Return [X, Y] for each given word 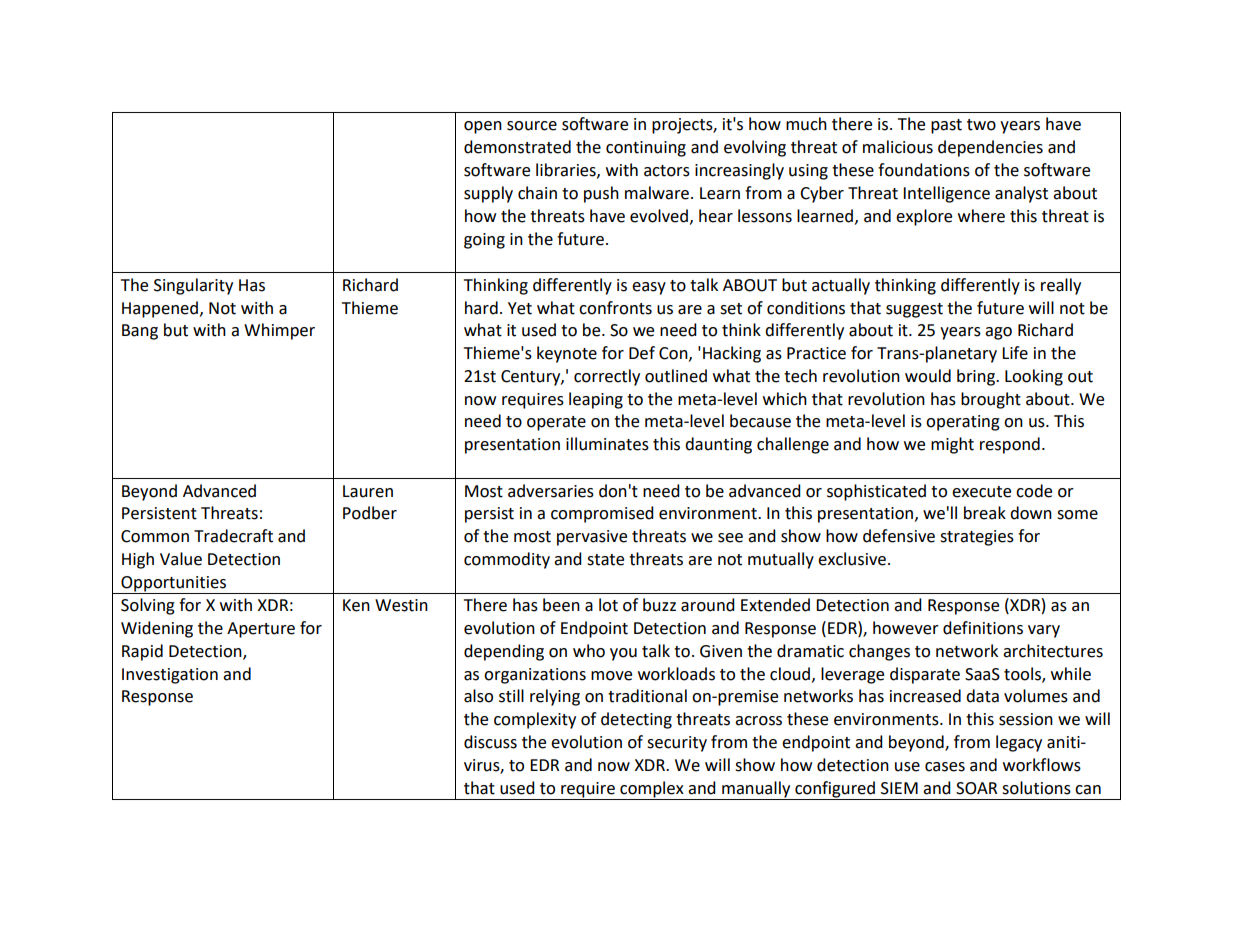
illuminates [607, 444]
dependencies [990, 148]
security [677, 744]
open [483, 127]
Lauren [368, 491]
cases [945, 767]
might [952, 445]
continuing [646, 149]
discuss [490, 742]
